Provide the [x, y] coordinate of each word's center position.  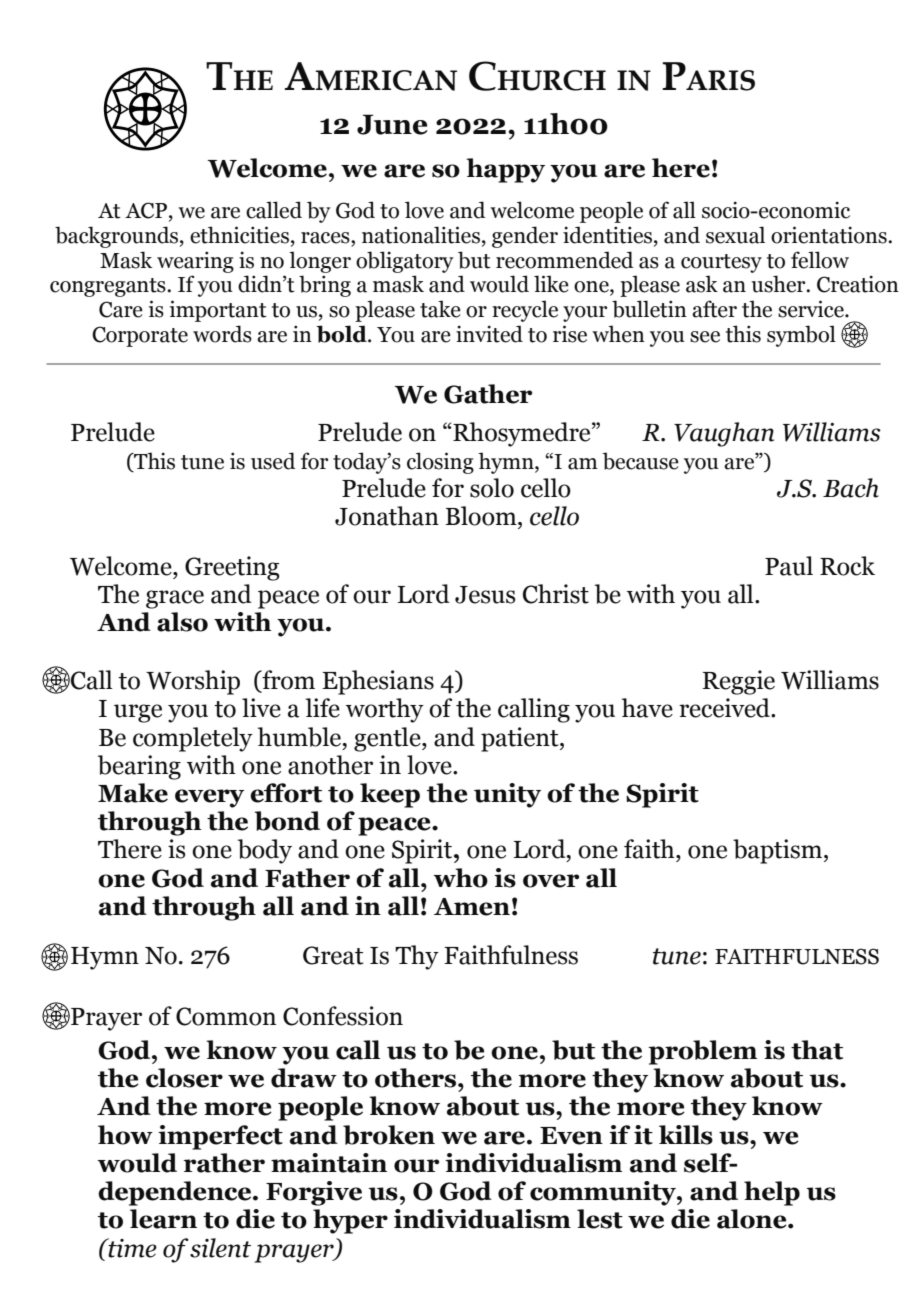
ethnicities [239, 235]
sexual [735, 235]
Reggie [738, 682]
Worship [193, 682]
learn [163, 1219]
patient [521, 739]
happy [505, 170]
